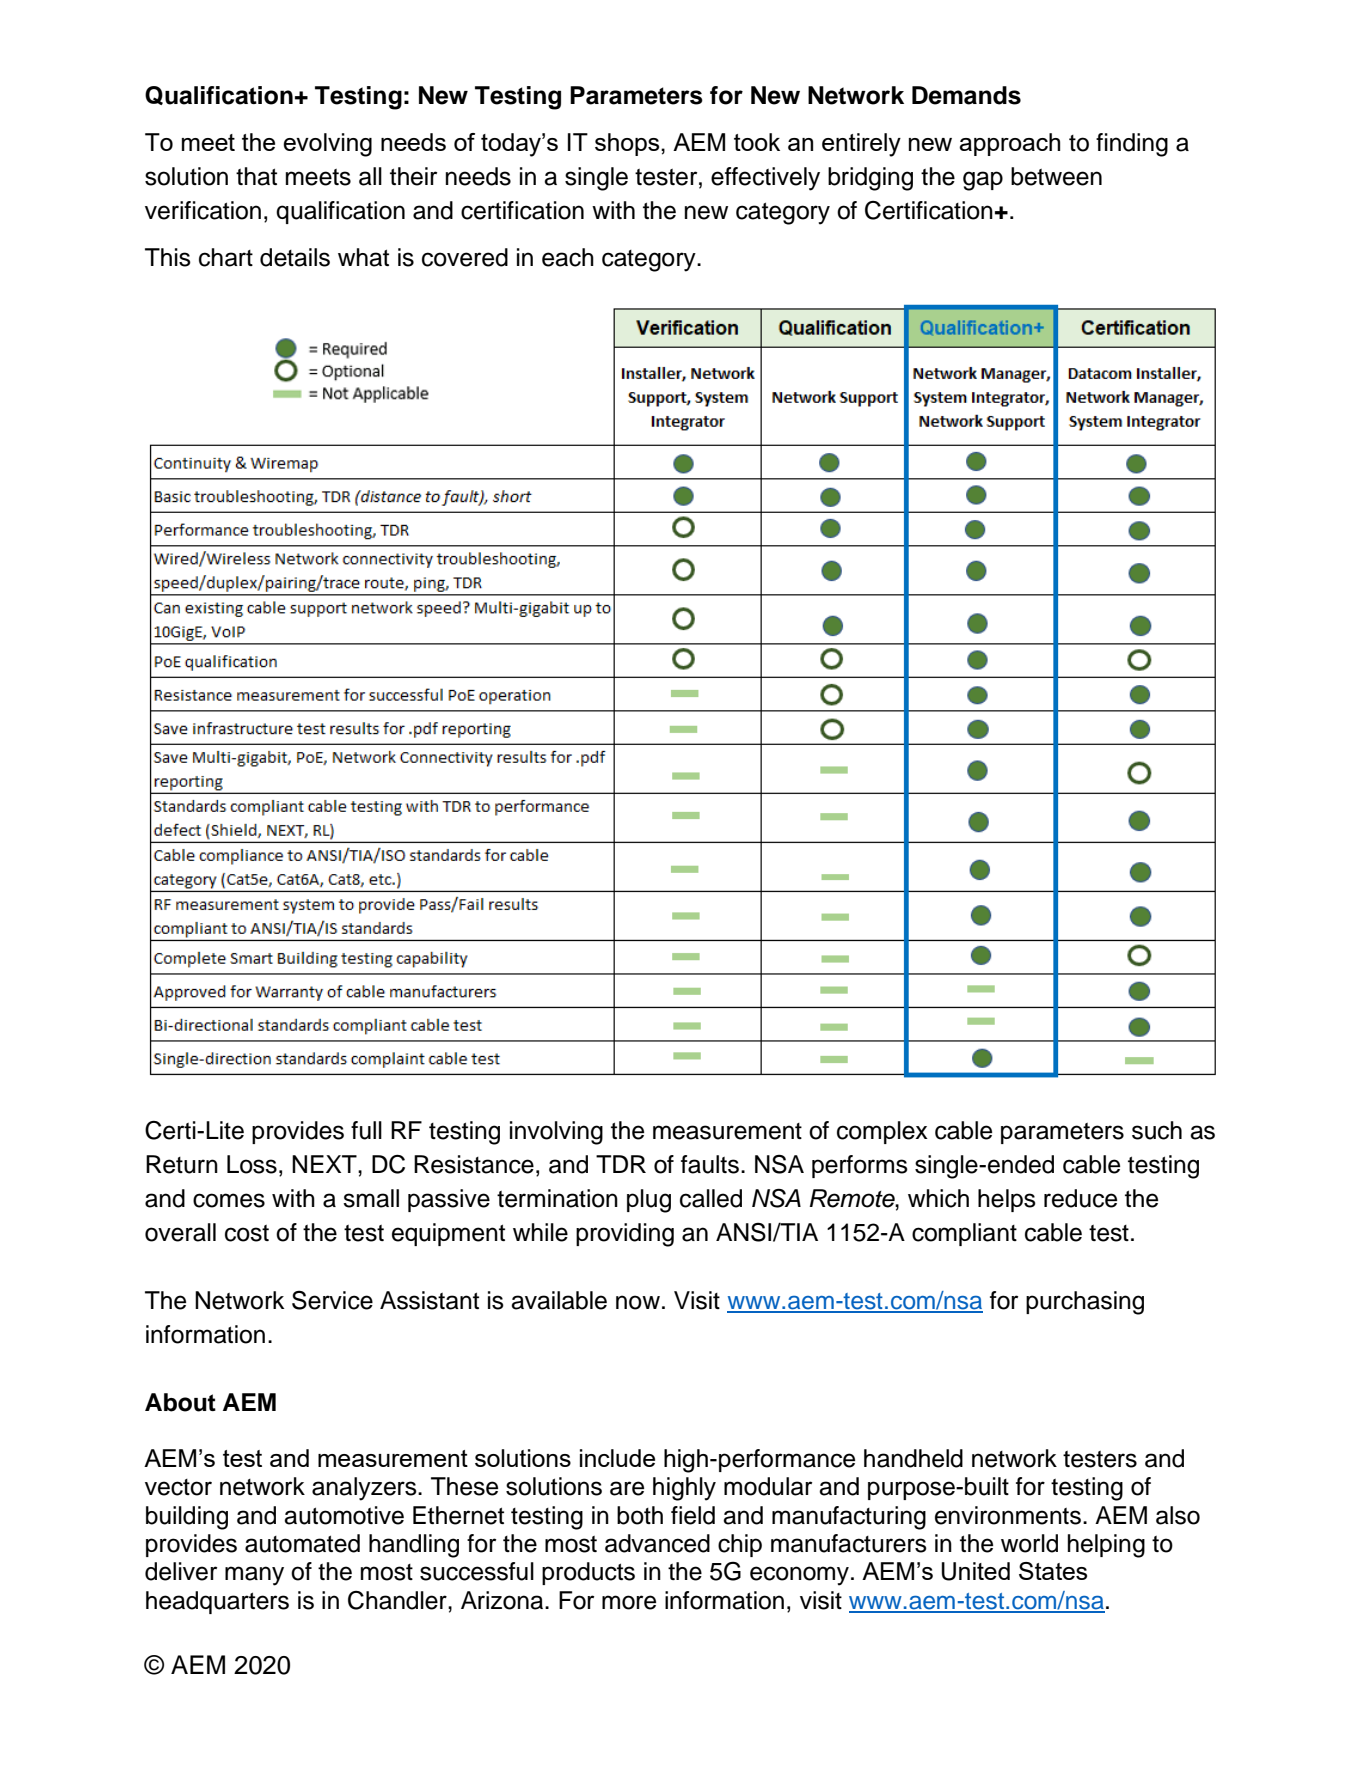 The height and width of the screenshot is (1771, 1368). Describe the element at coordinates (327, 145) in the screenshot. I see `evolving` at that location.
